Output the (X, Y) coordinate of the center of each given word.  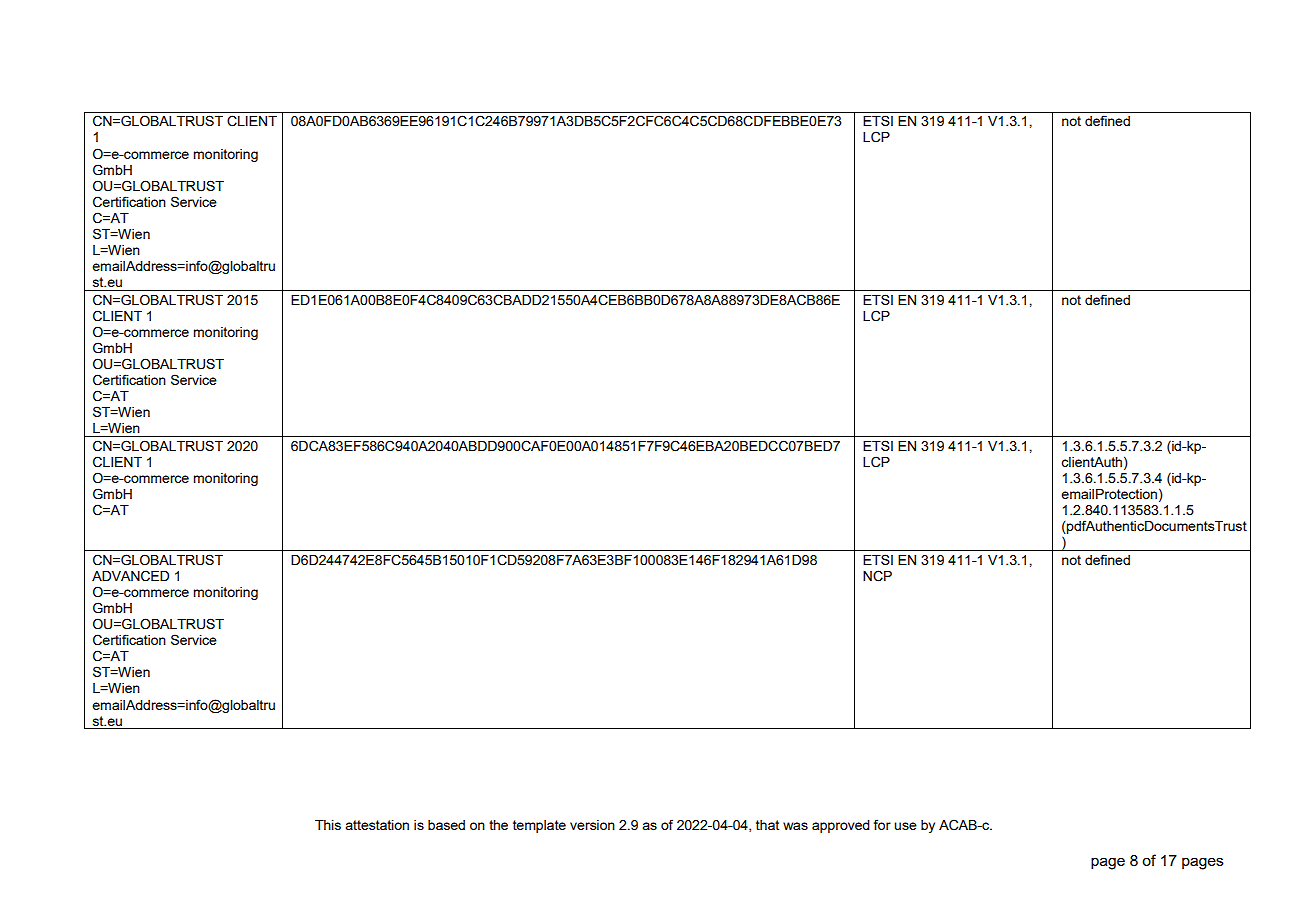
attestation (377, 825)
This (328, 825)
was (795, 826)
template (539, 826)
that (767, 825)
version (592, 825)
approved (841, 826)
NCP (877, 576)
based (446, 825)
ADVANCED (130, 576)
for (882, 824)
